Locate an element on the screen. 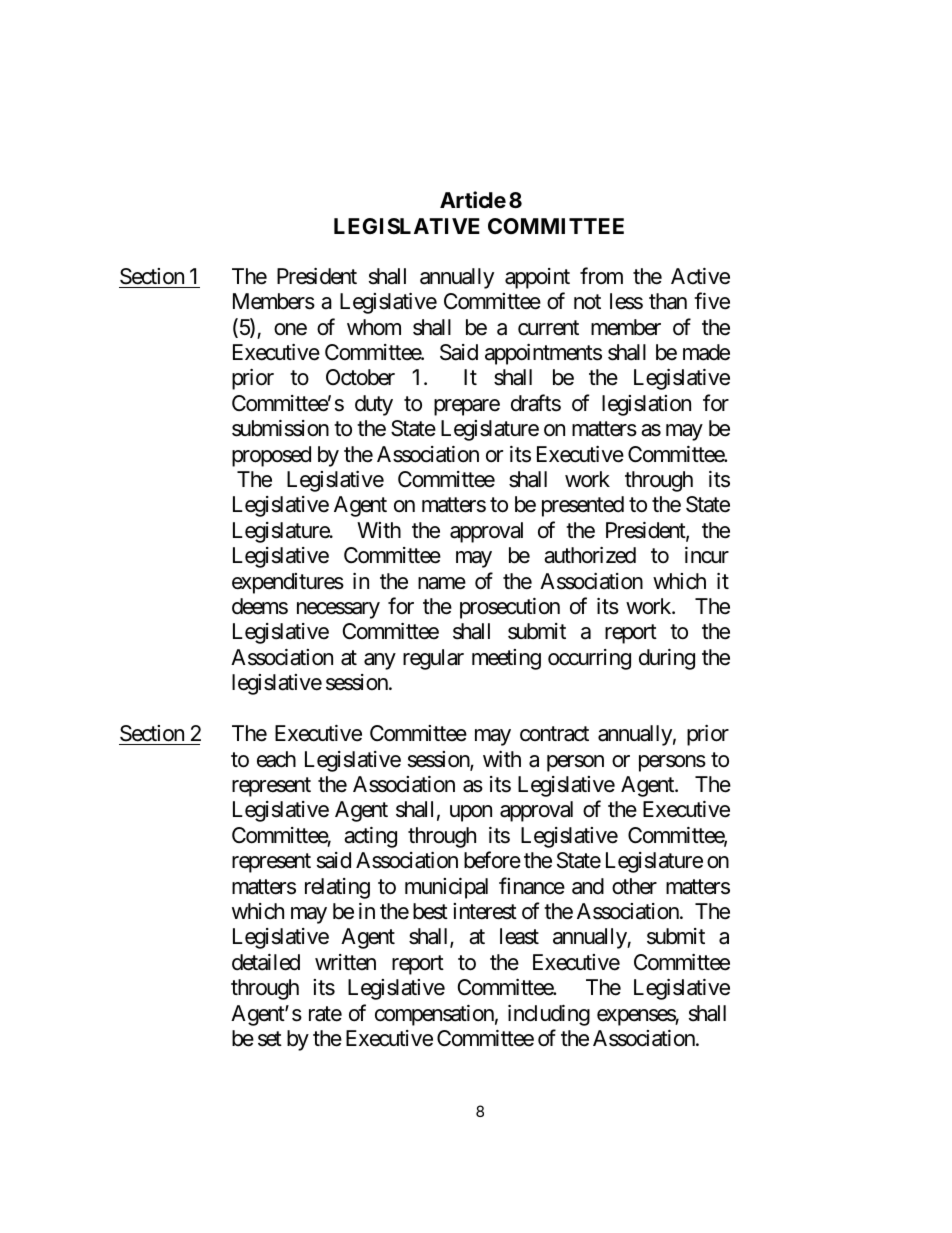 This screenshot has width=952, height=1233. meeting is located at coordinates (506, 659).
